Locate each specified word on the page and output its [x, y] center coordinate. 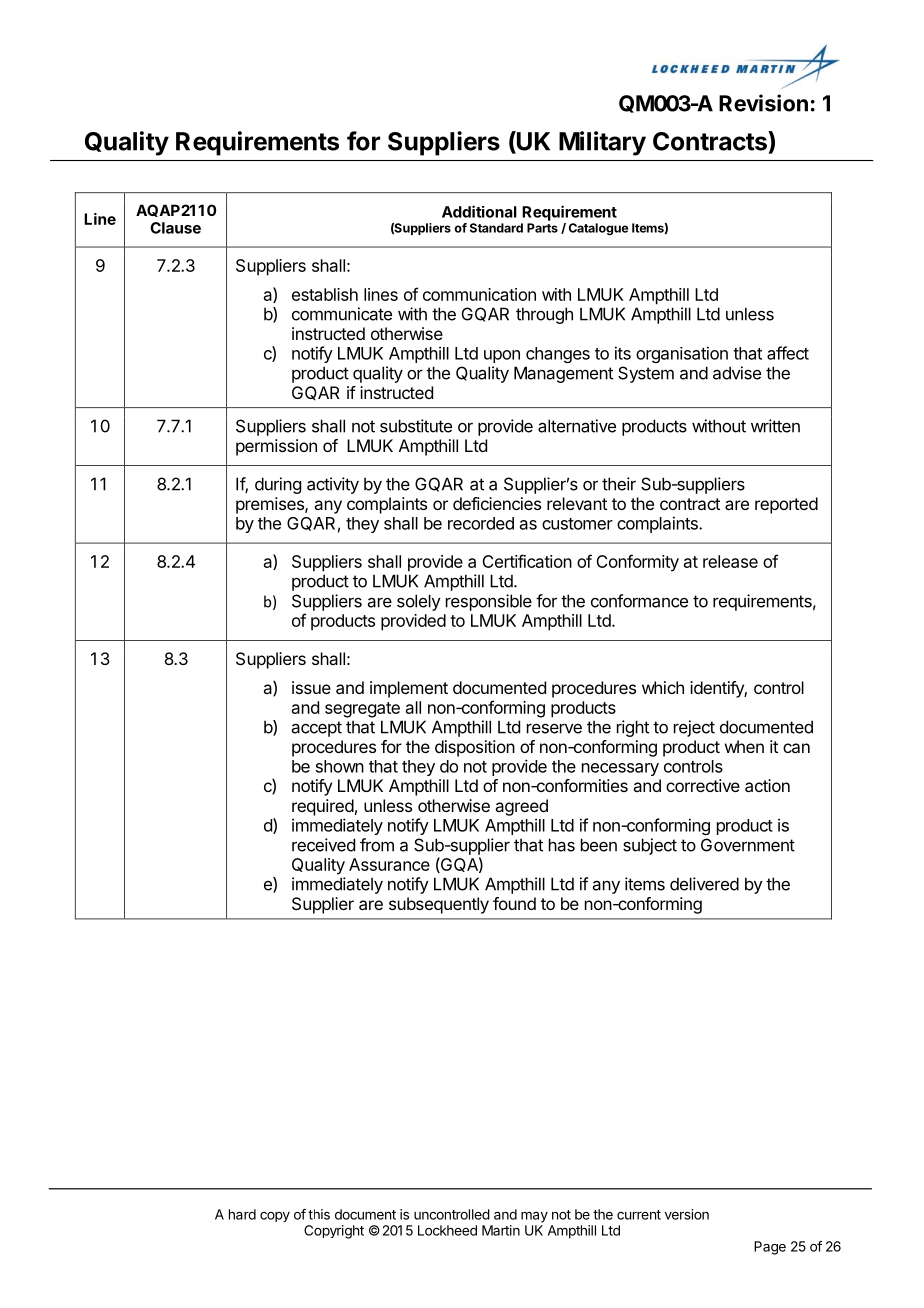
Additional [479, 211]
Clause [175, 228]
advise [737, 373]
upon [502, 356]
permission [276, 447]
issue [311, 687]
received [323, 845]
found [514, 903]
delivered [704, 884]
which [663, 687]
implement [409, 689]
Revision [763, 103]
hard [242, 1214]
